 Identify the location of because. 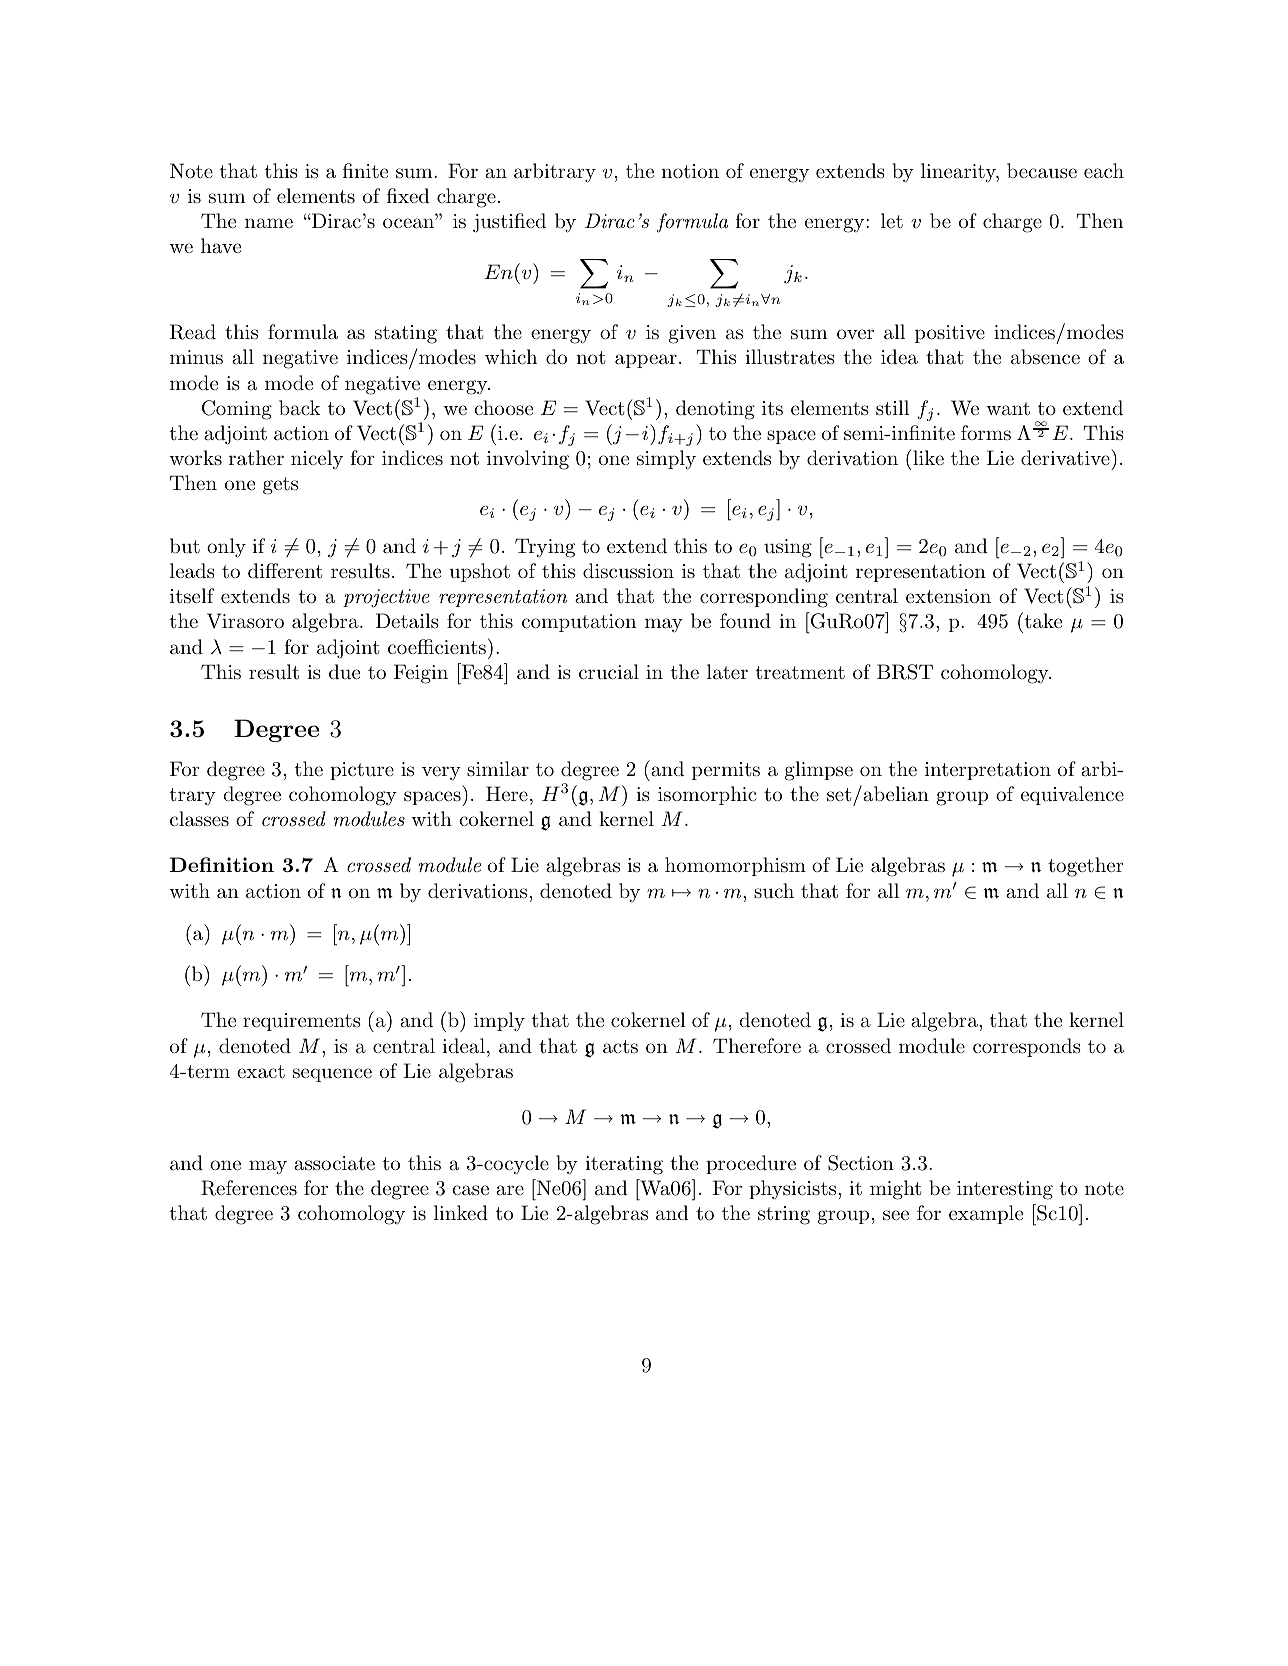
(1042, 171).
